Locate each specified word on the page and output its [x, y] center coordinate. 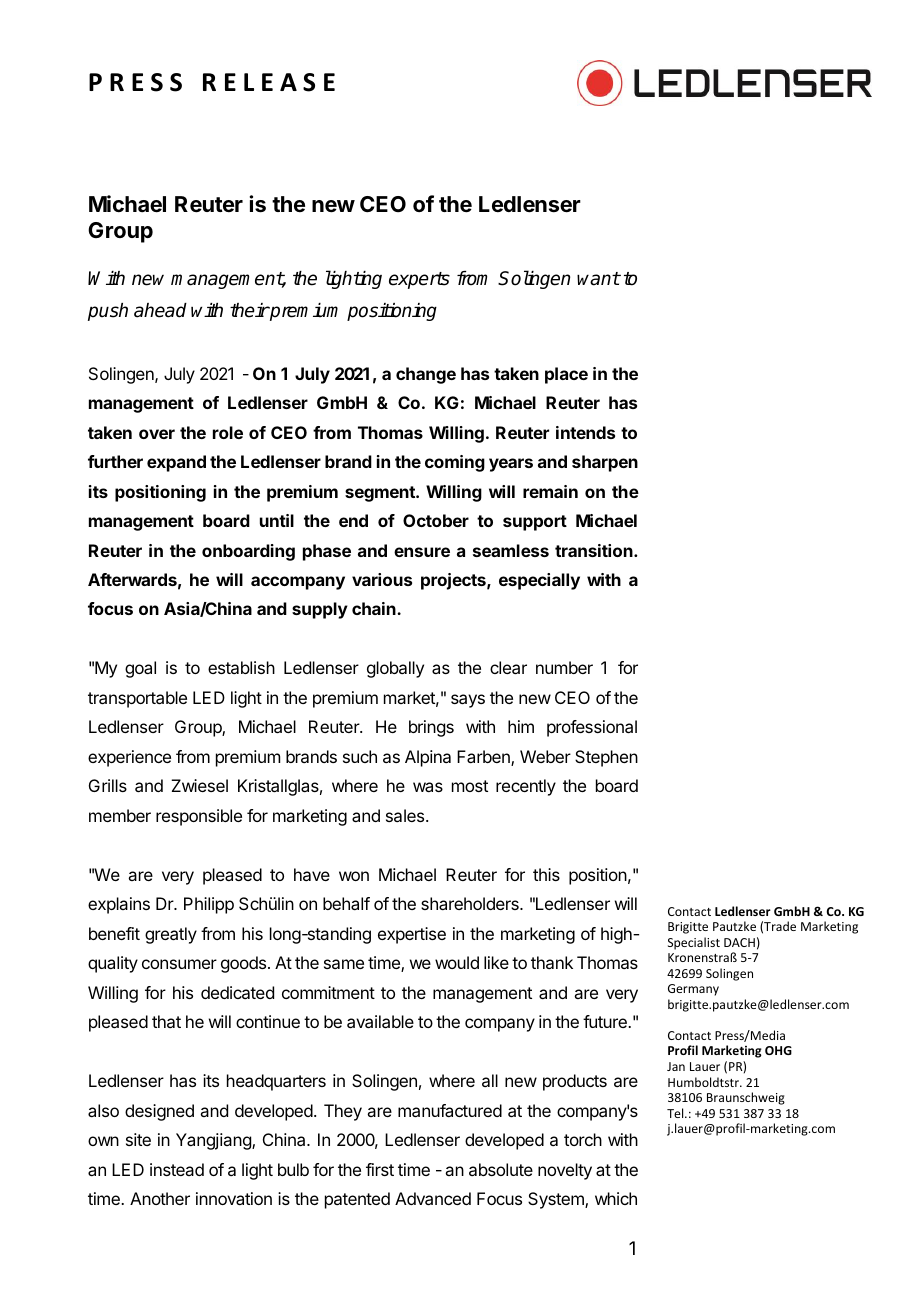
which [616, 1198]
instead [177, 1169]
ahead [160, 310]
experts [419, 280]
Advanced [433, 1198]
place [566, 375]
